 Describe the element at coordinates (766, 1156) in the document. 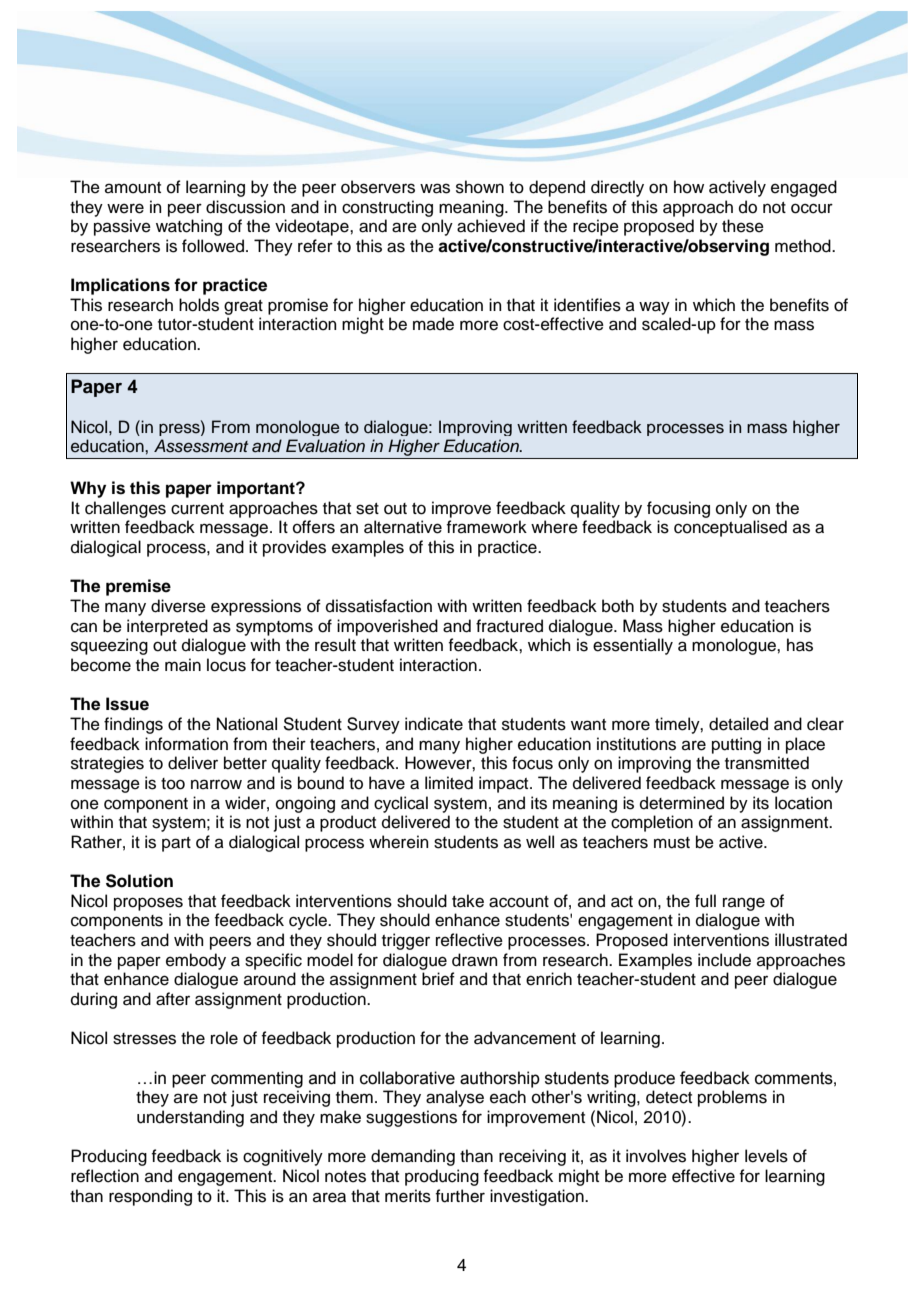

I see `levels` at that location.
